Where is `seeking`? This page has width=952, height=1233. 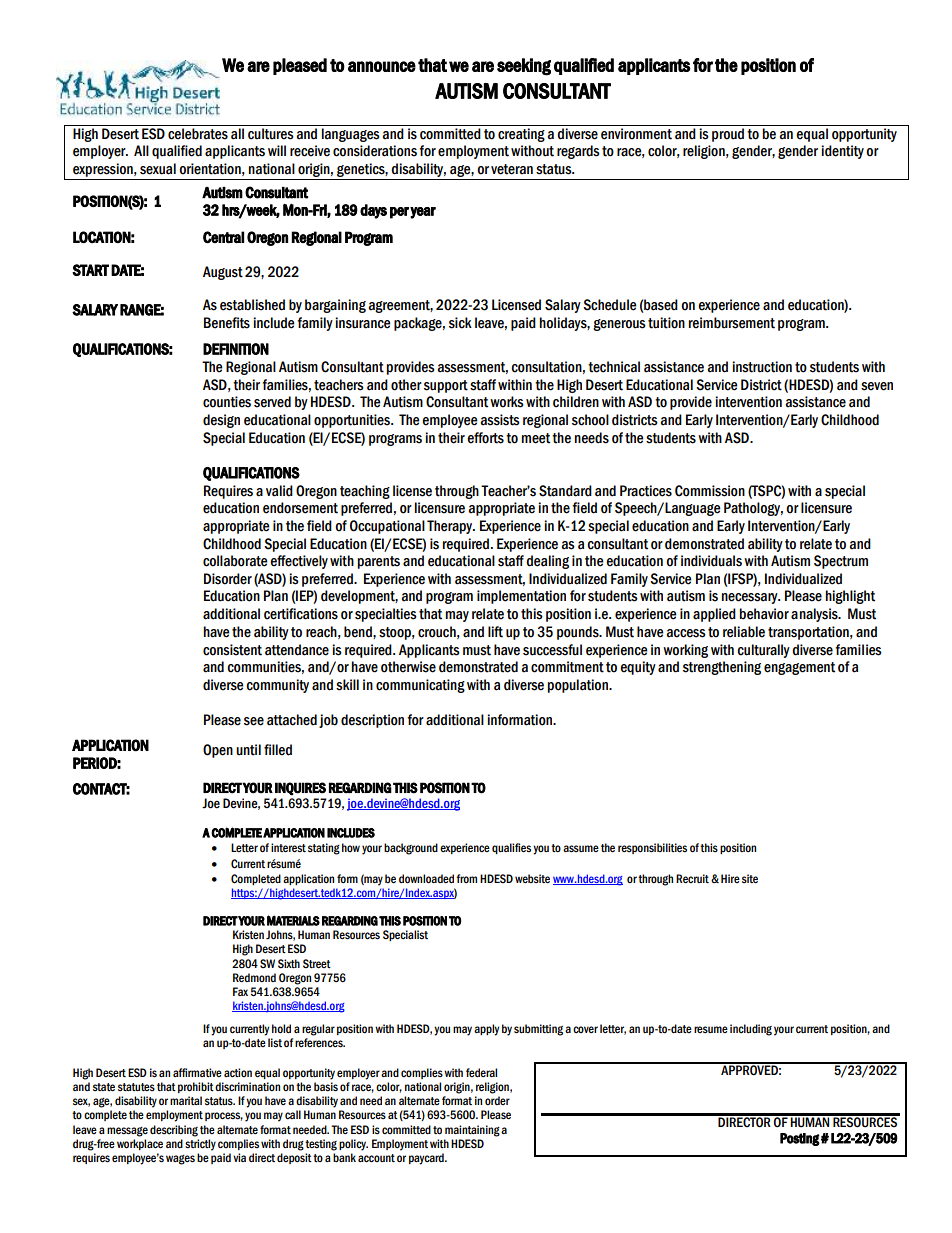 seeking is located at coordinates (524, 67).
